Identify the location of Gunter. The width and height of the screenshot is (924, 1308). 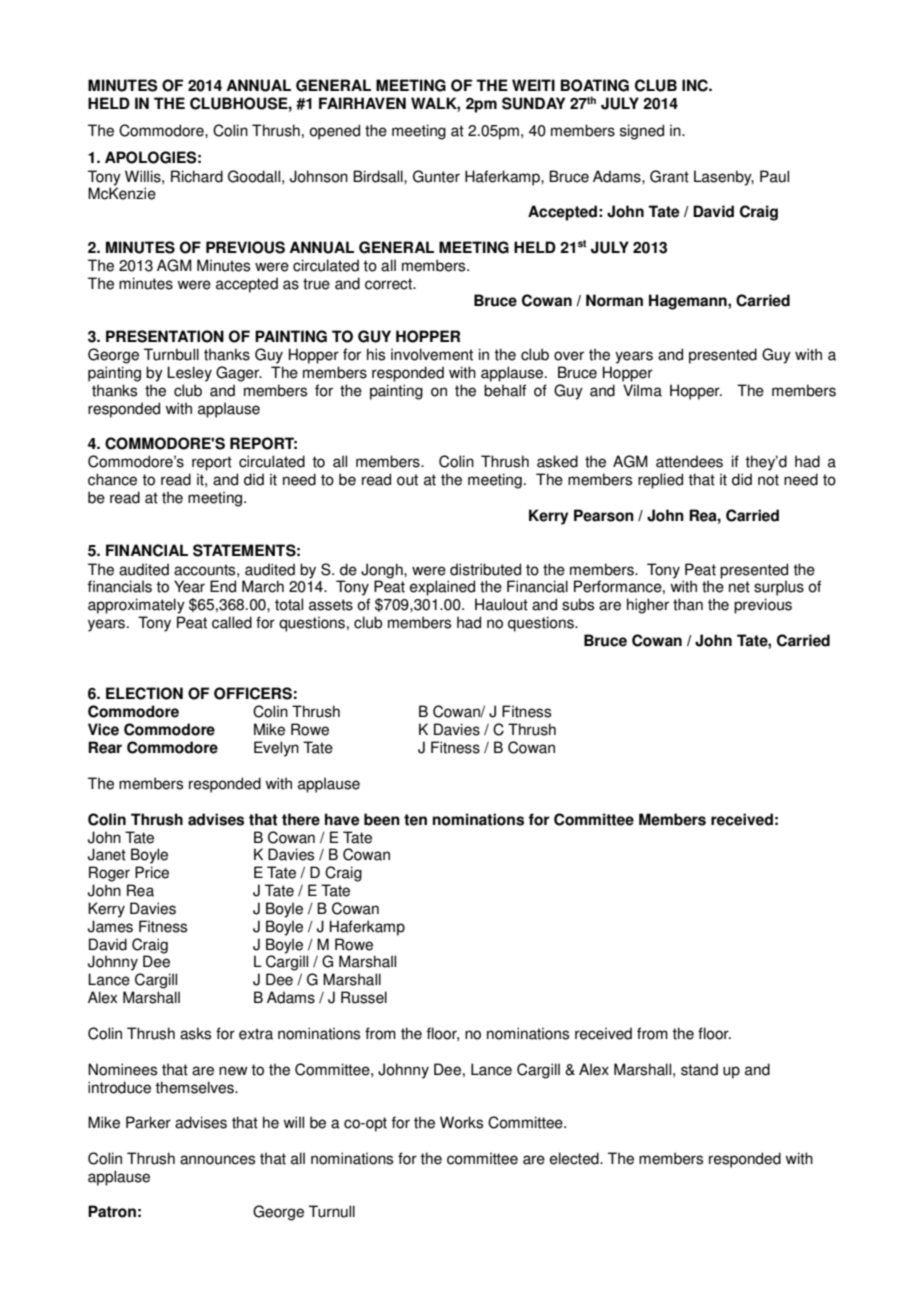
(436, 176).
